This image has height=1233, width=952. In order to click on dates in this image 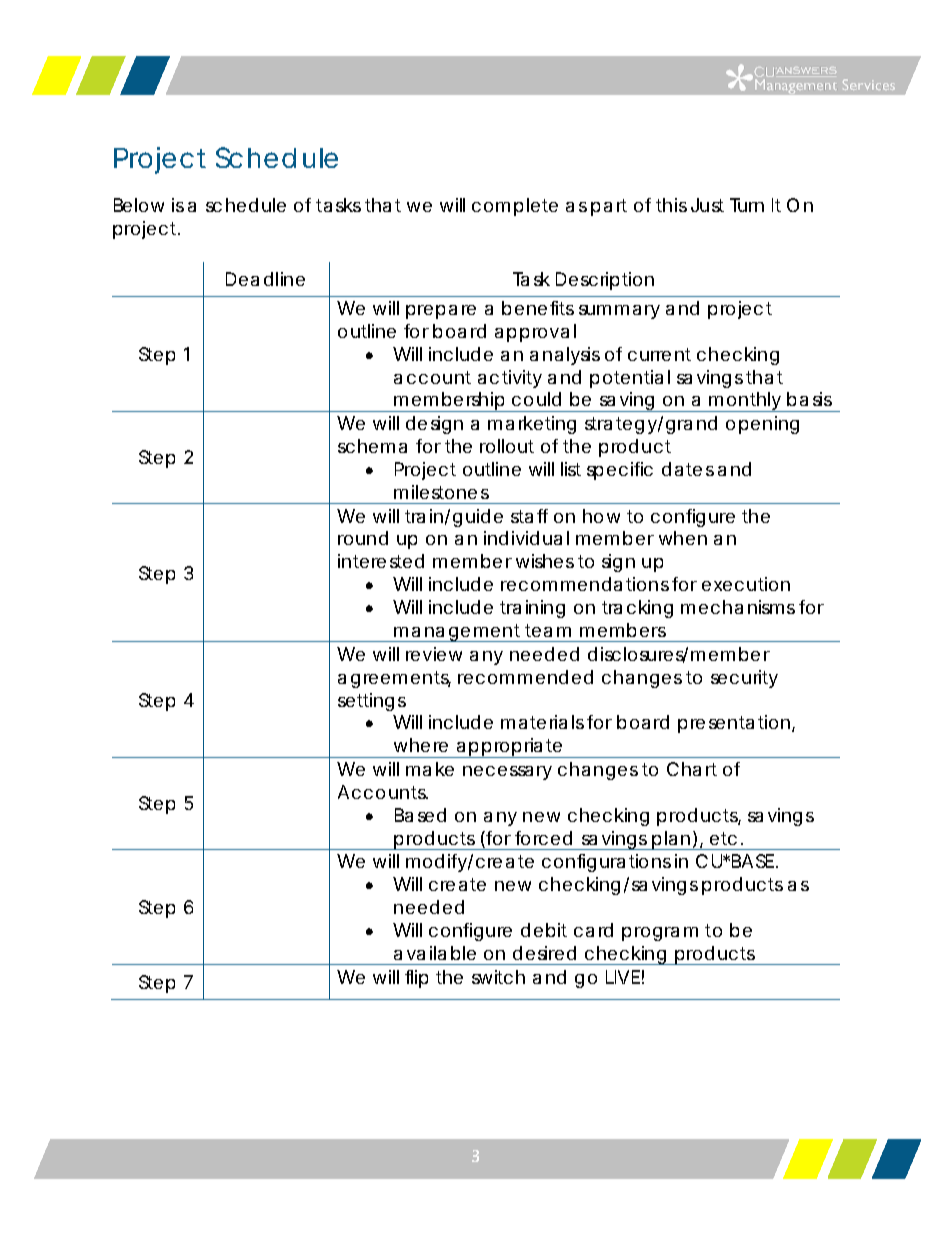, I will do `click(688, 469)`.
